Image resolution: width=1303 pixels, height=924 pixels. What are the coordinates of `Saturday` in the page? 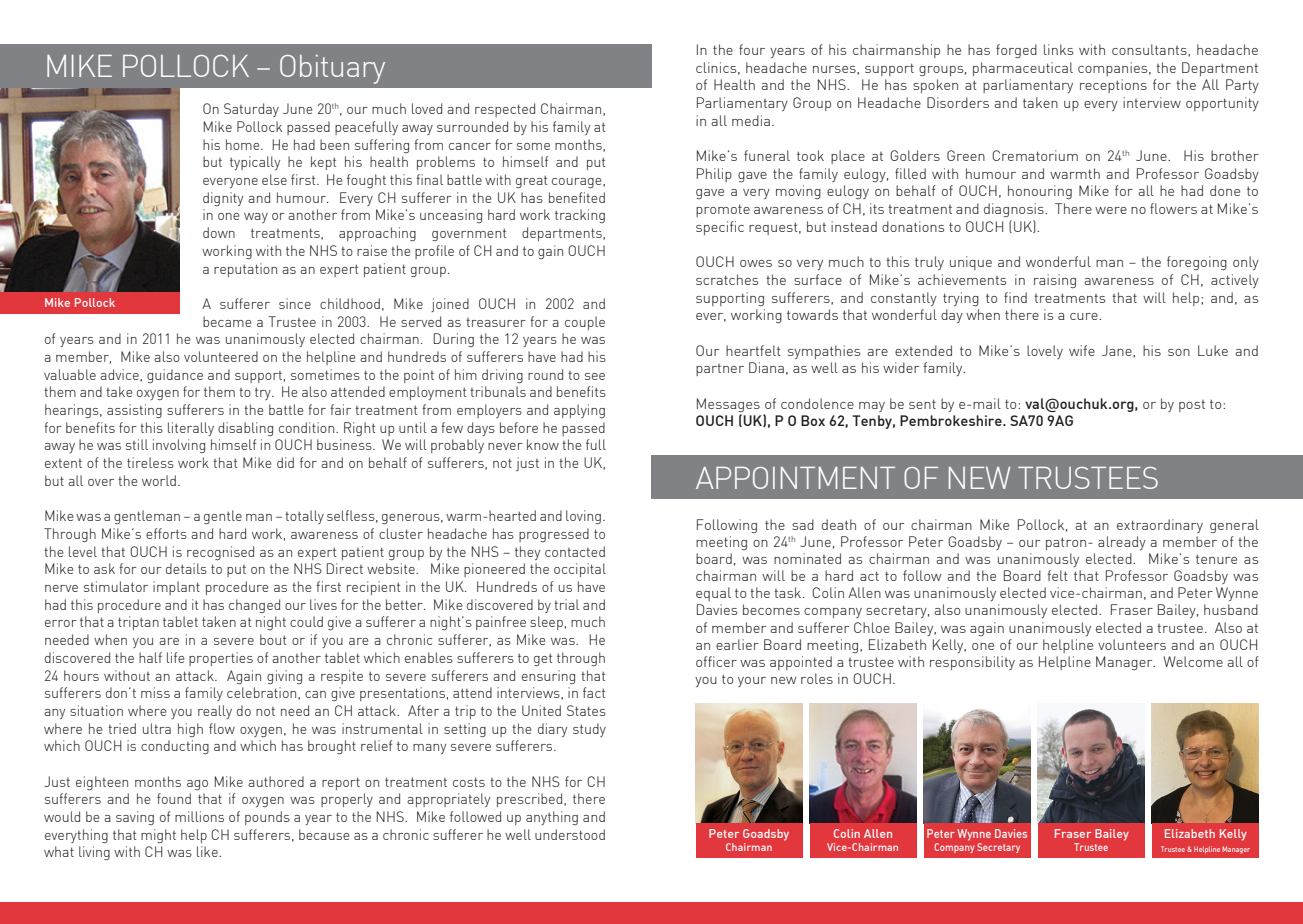 It's located at (251, 110).
